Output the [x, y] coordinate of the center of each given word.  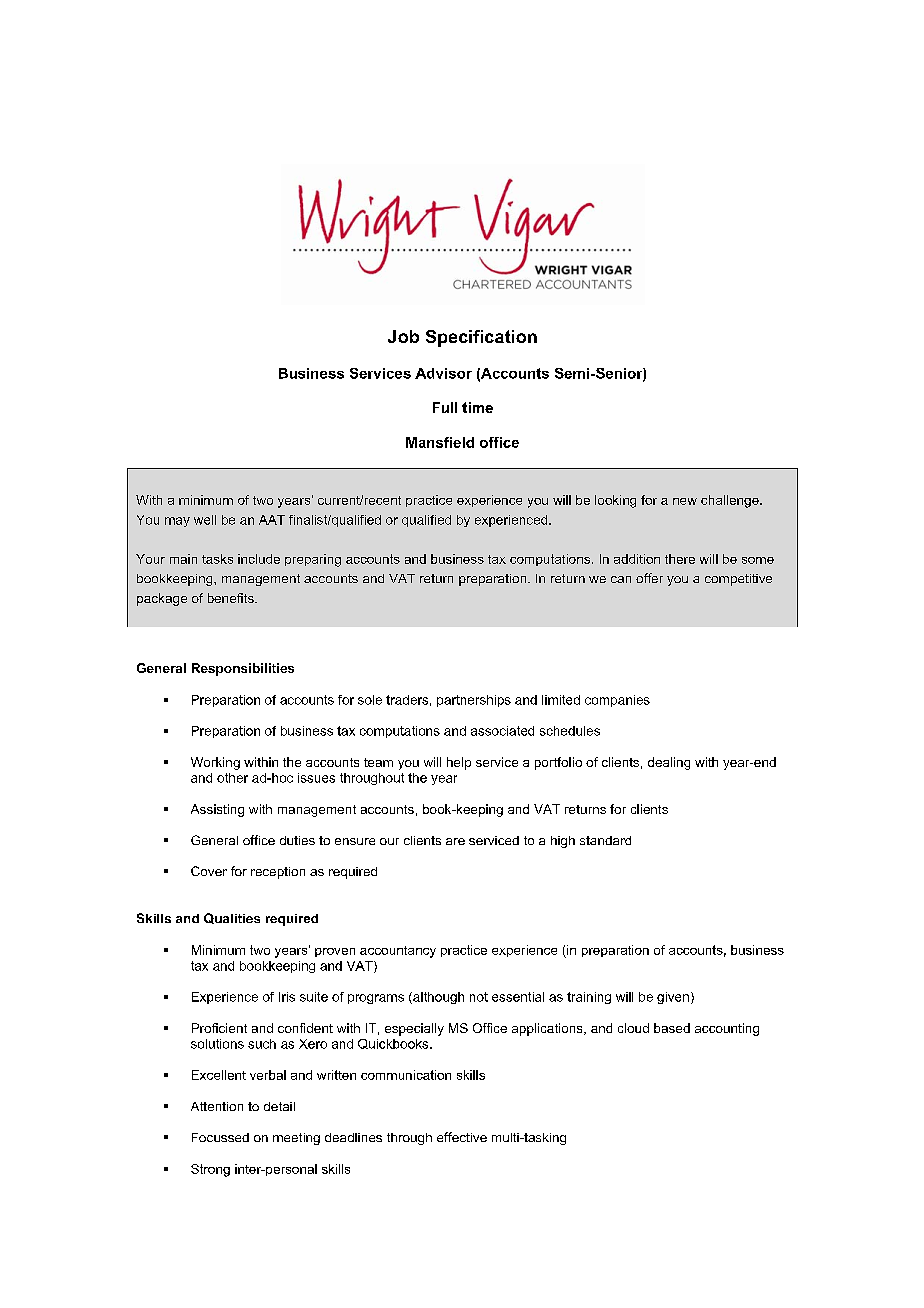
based [672, 1028]
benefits [232, 598]
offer [649, 578]
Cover [209, 871]
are [455, 841]
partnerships [474, 701]
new [685, 501]
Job [403, 336]
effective [462, 1137]
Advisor [443, 373]
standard [605, 840]
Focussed [220, 1137]
